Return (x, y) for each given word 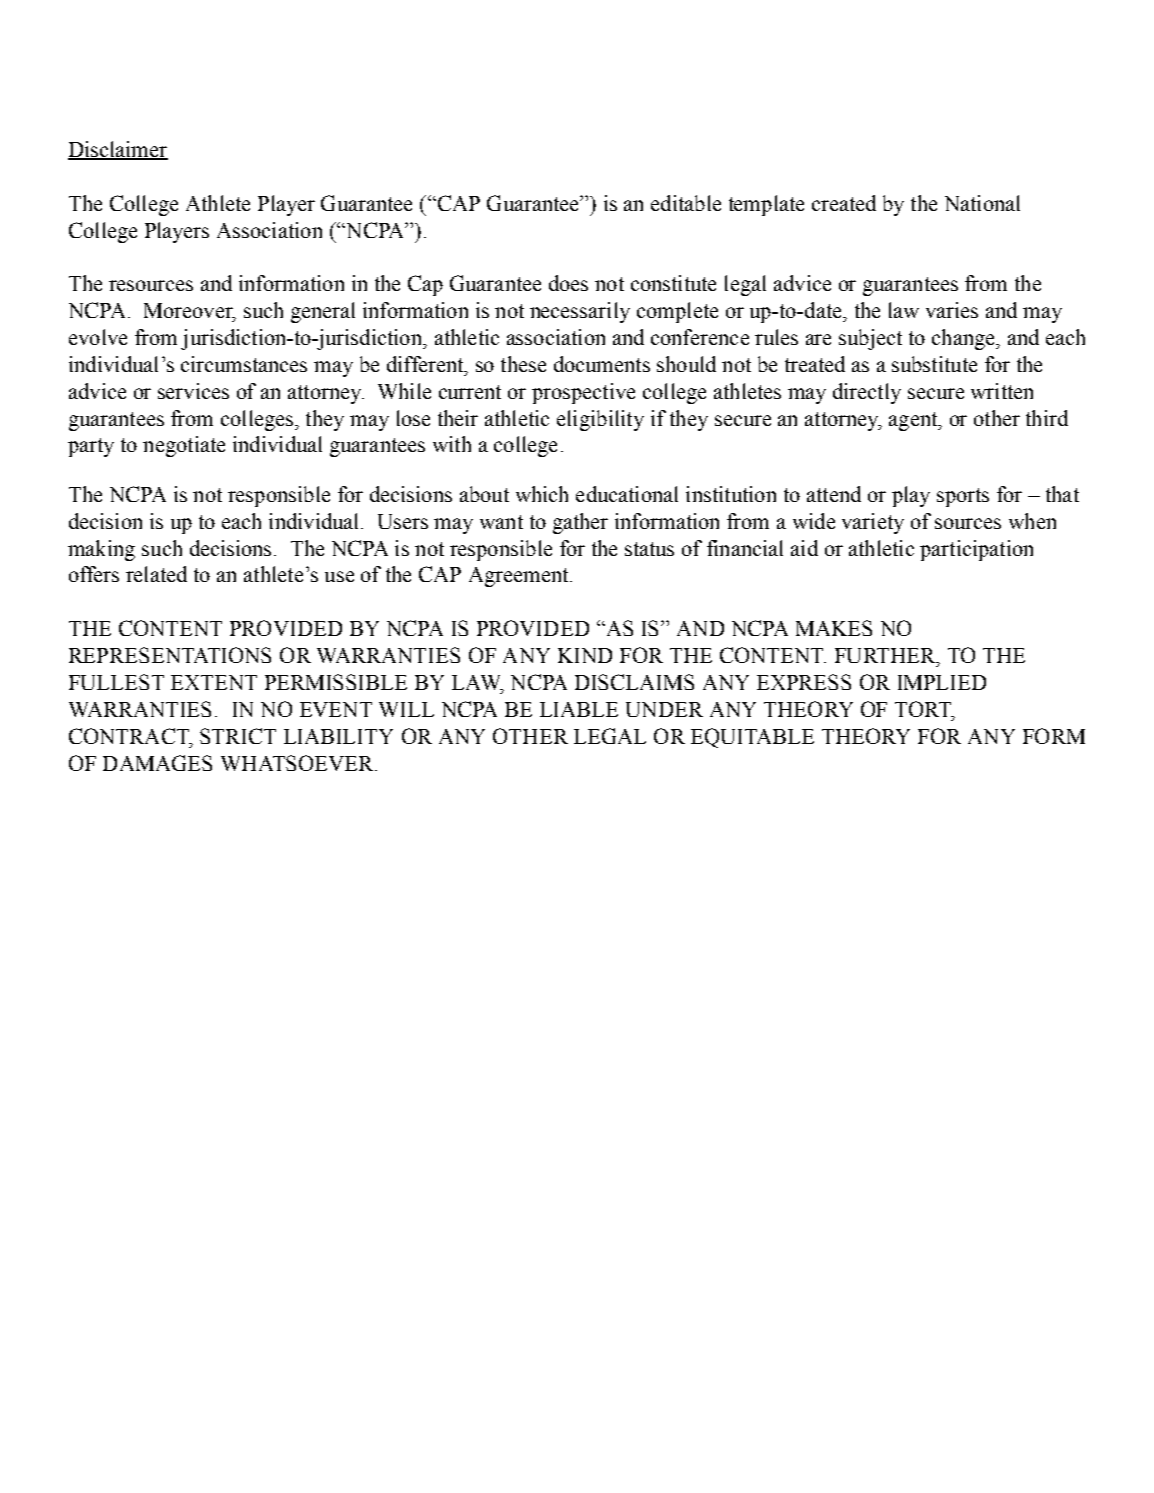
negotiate (184, 446)
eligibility (600, 420)
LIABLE (579, 709)
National (982, 203)
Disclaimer (118, 150)
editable (686, 203)
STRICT (238, 736)
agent (914, 421)
